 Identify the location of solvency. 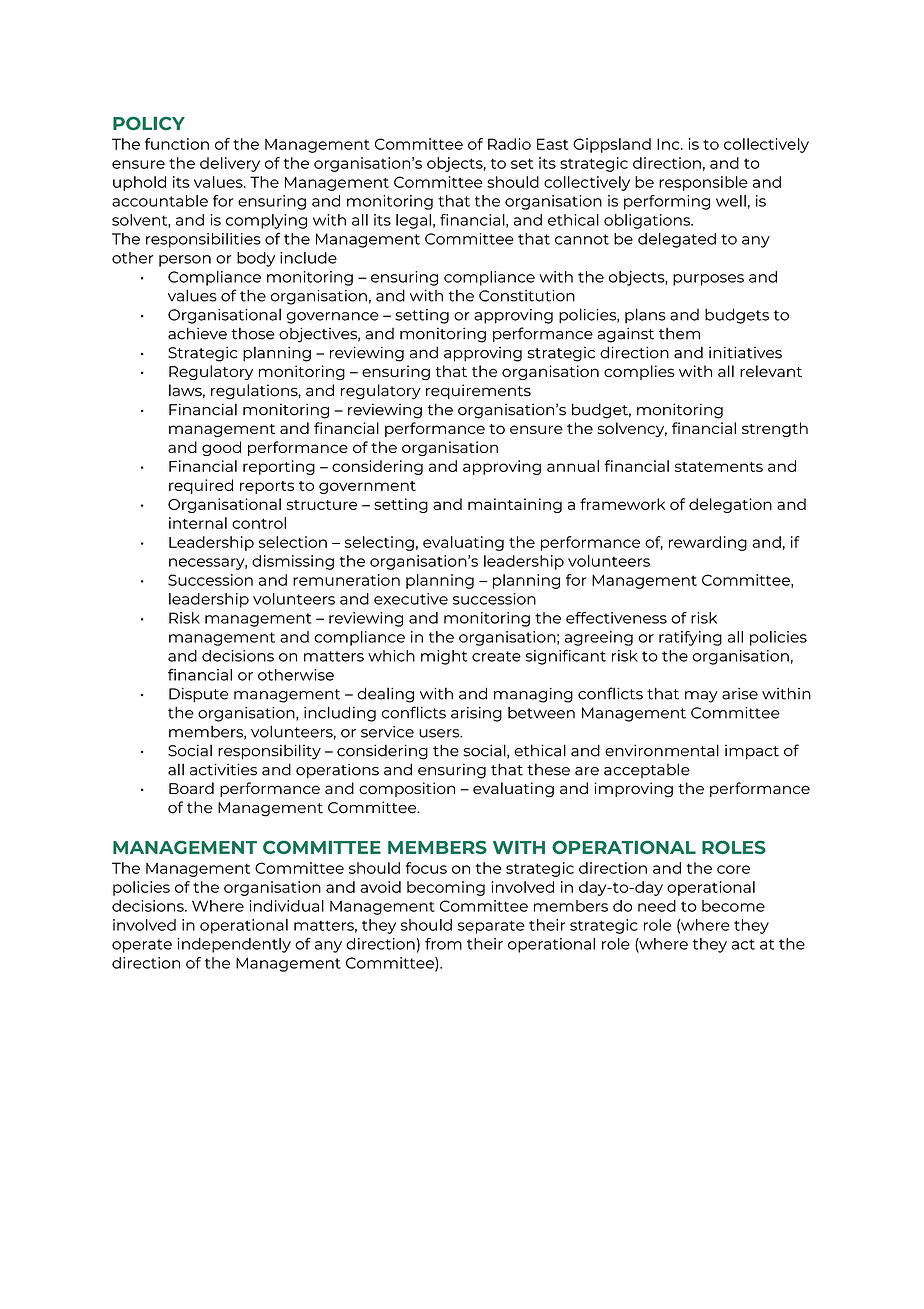
(632, 429).
